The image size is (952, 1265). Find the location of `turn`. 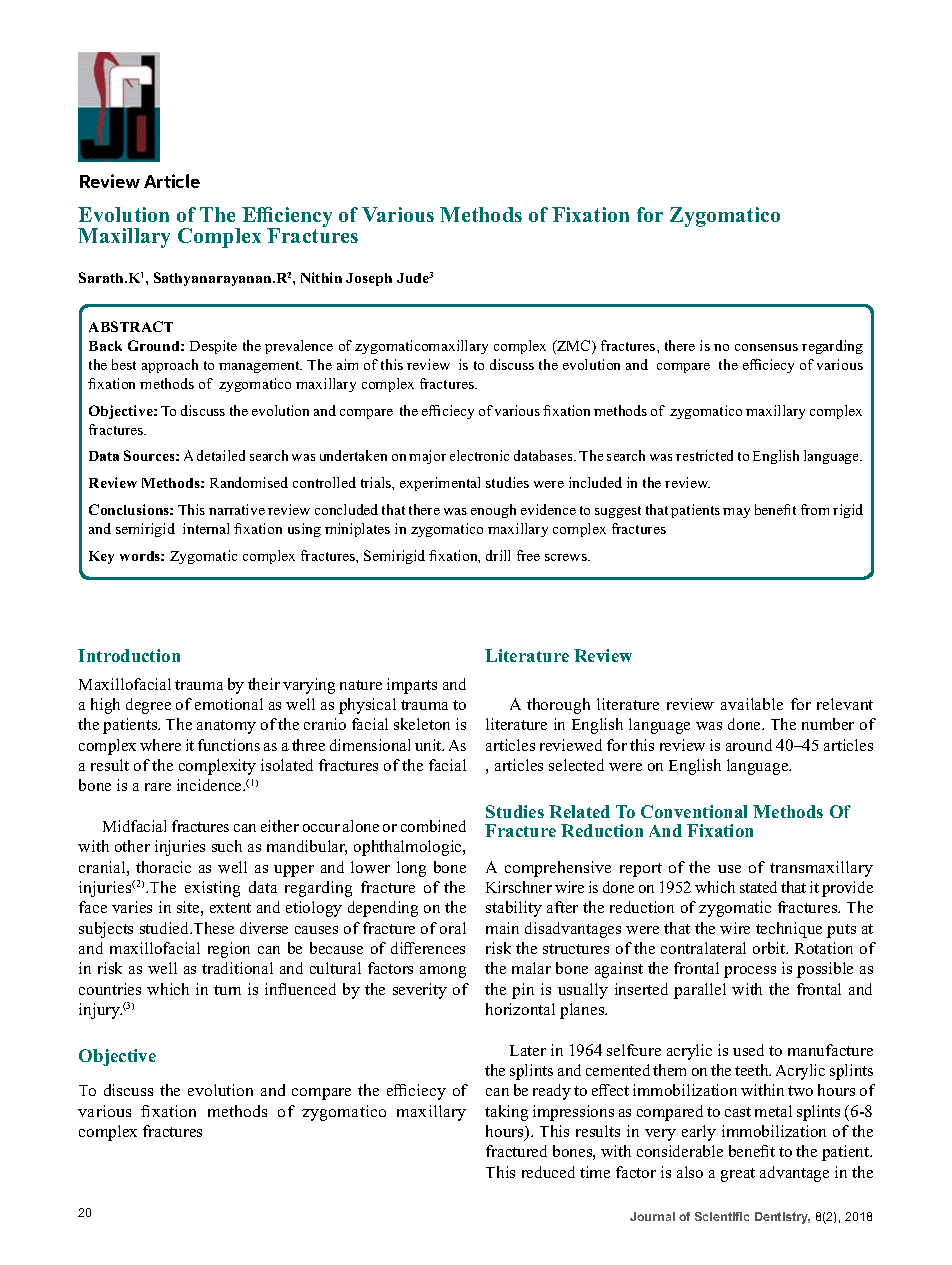

turn is located at coordinates (227, 990).
